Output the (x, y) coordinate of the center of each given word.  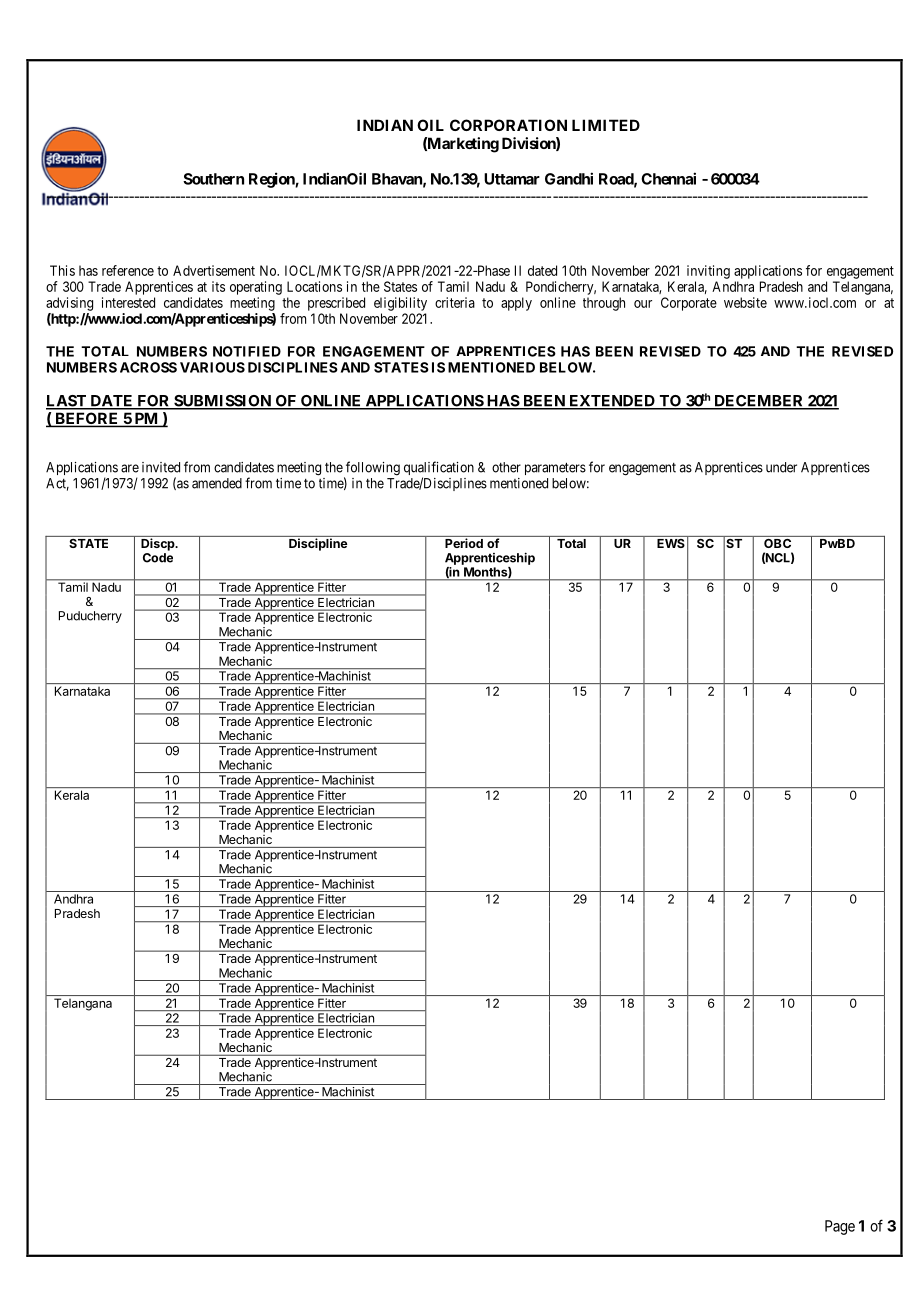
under (781, 467)
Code (158, 556)
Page (840, 1227)
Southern (213, 179)
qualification (439, 469)
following (372, 469)
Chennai (668, 178)
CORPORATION (508, 125)
